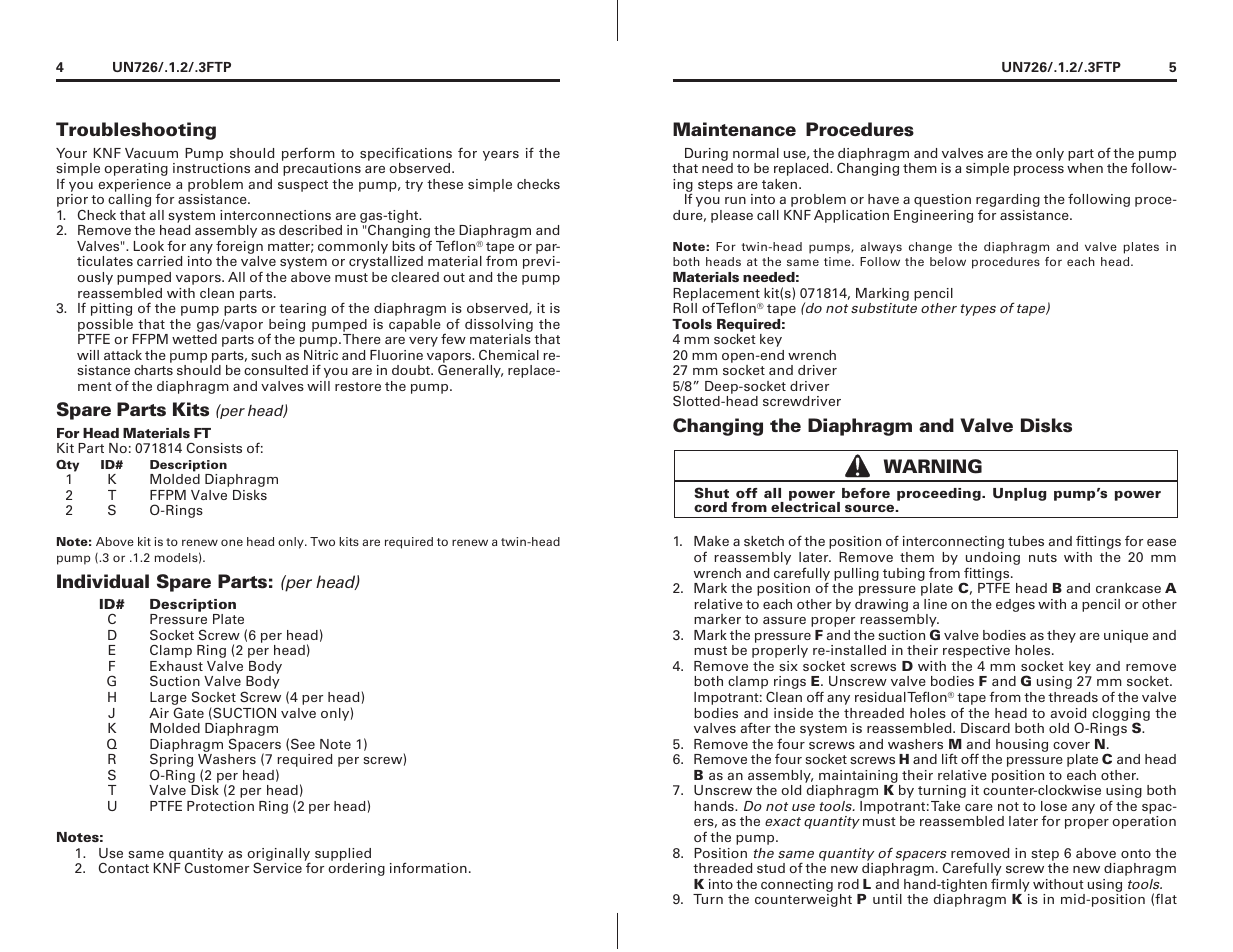 The width and height of the screenshot is (1233, 952). Describe the element at coordinates (710, 507) in the screenshot. I see `cord` at that location.
